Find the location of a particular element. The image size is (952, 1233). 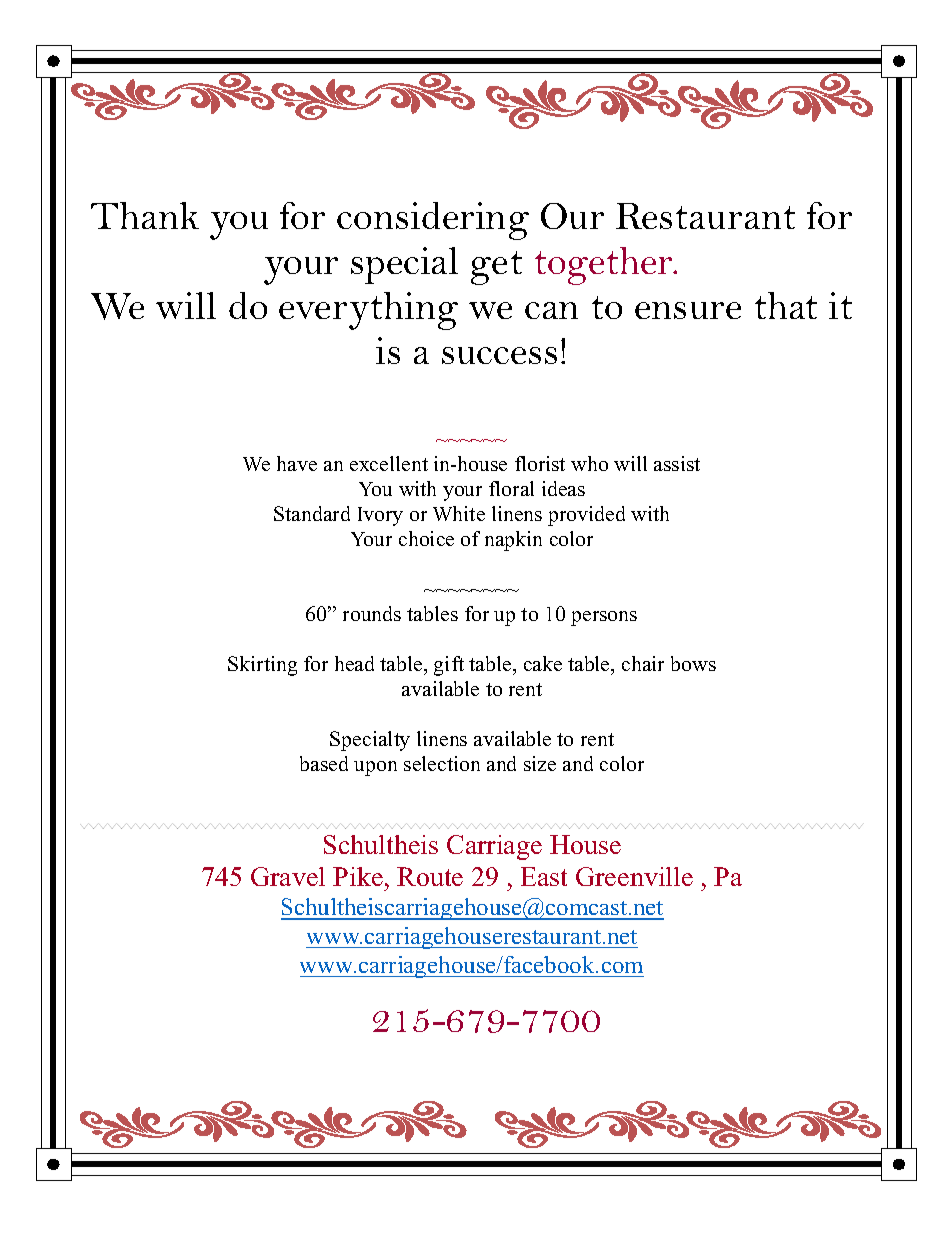

bows is located at coordinates (693, 663).
